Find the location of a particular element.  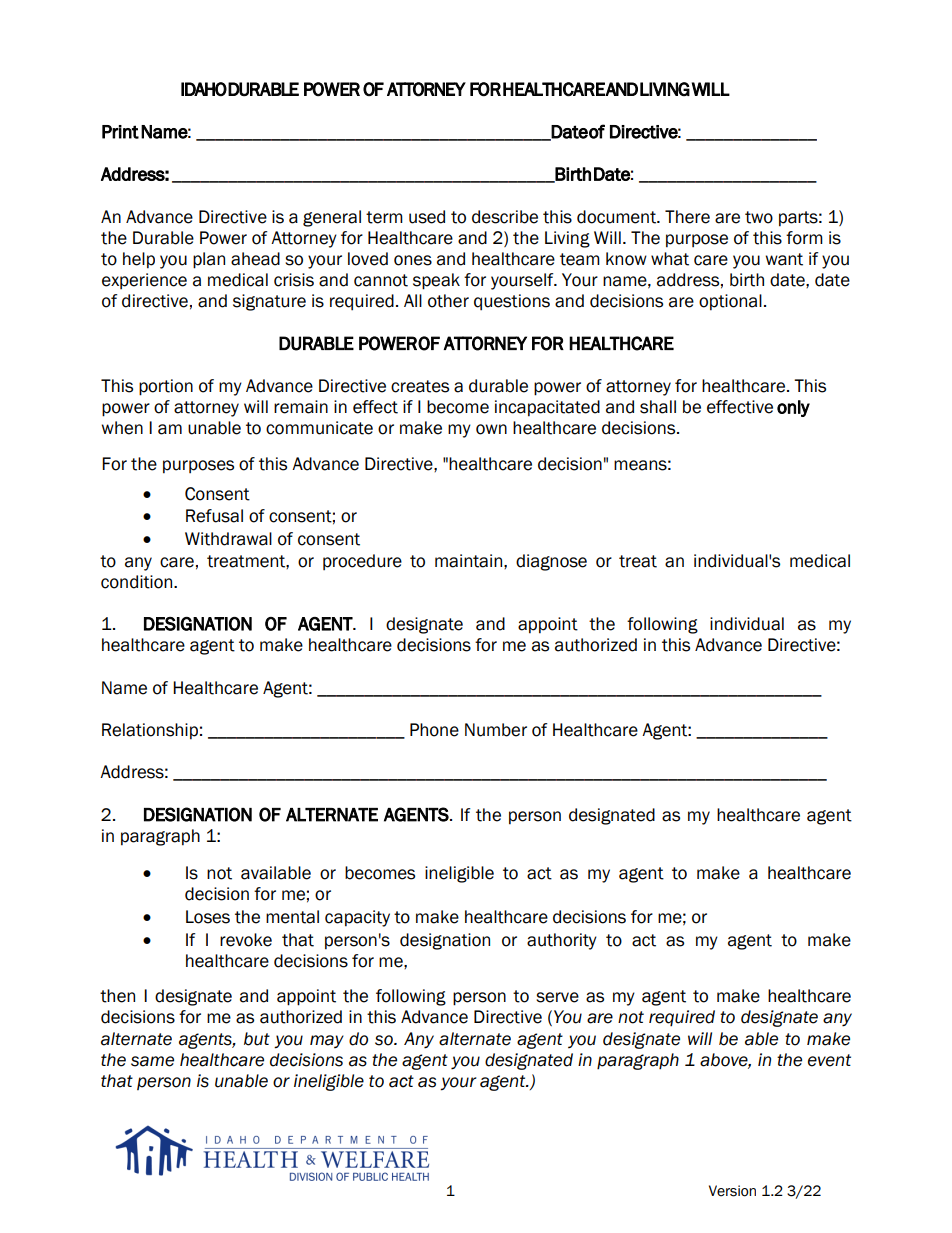

may is located at coordinates (327, 1041).
